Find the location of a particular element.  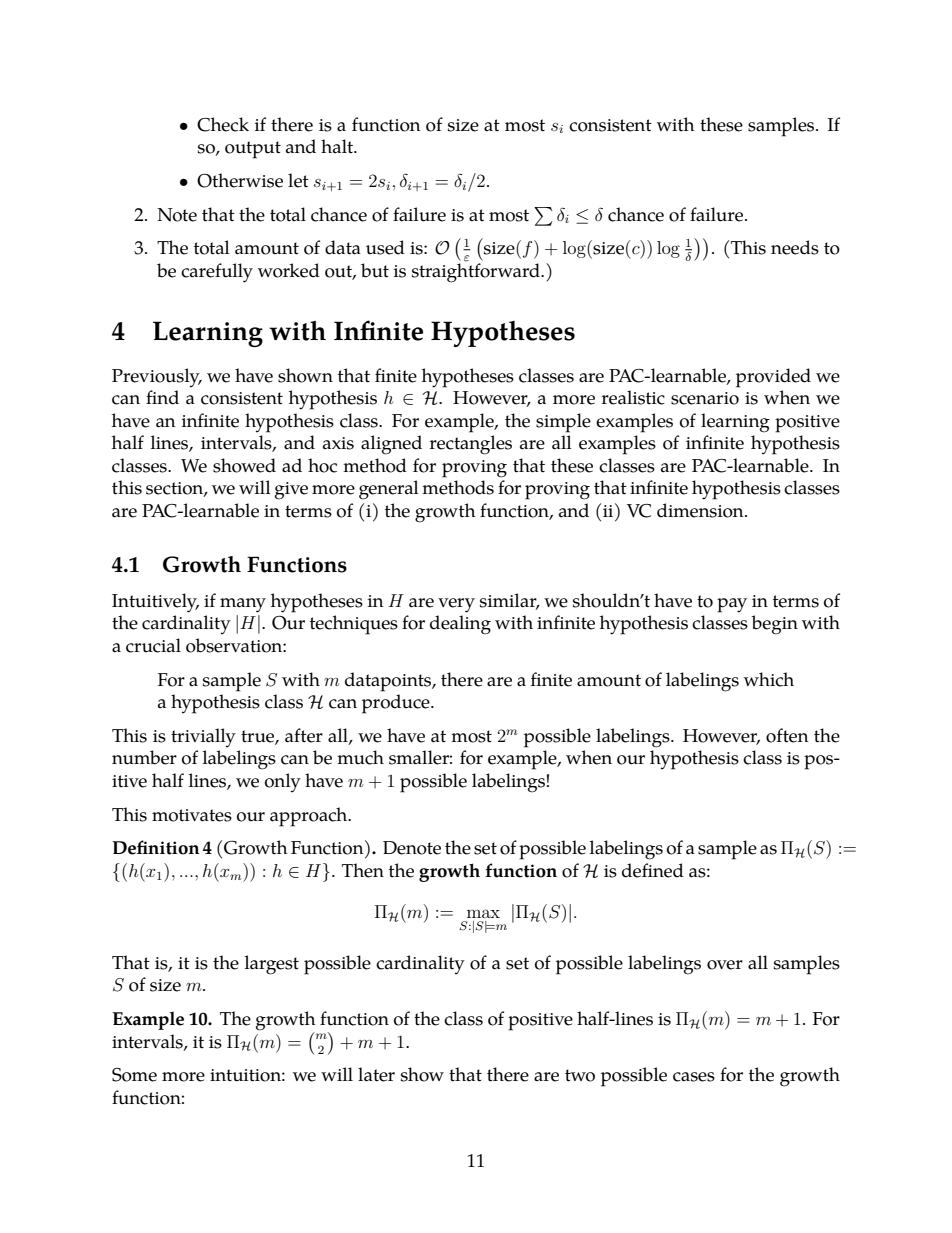

scenario is located at coordinates (705, 398).
